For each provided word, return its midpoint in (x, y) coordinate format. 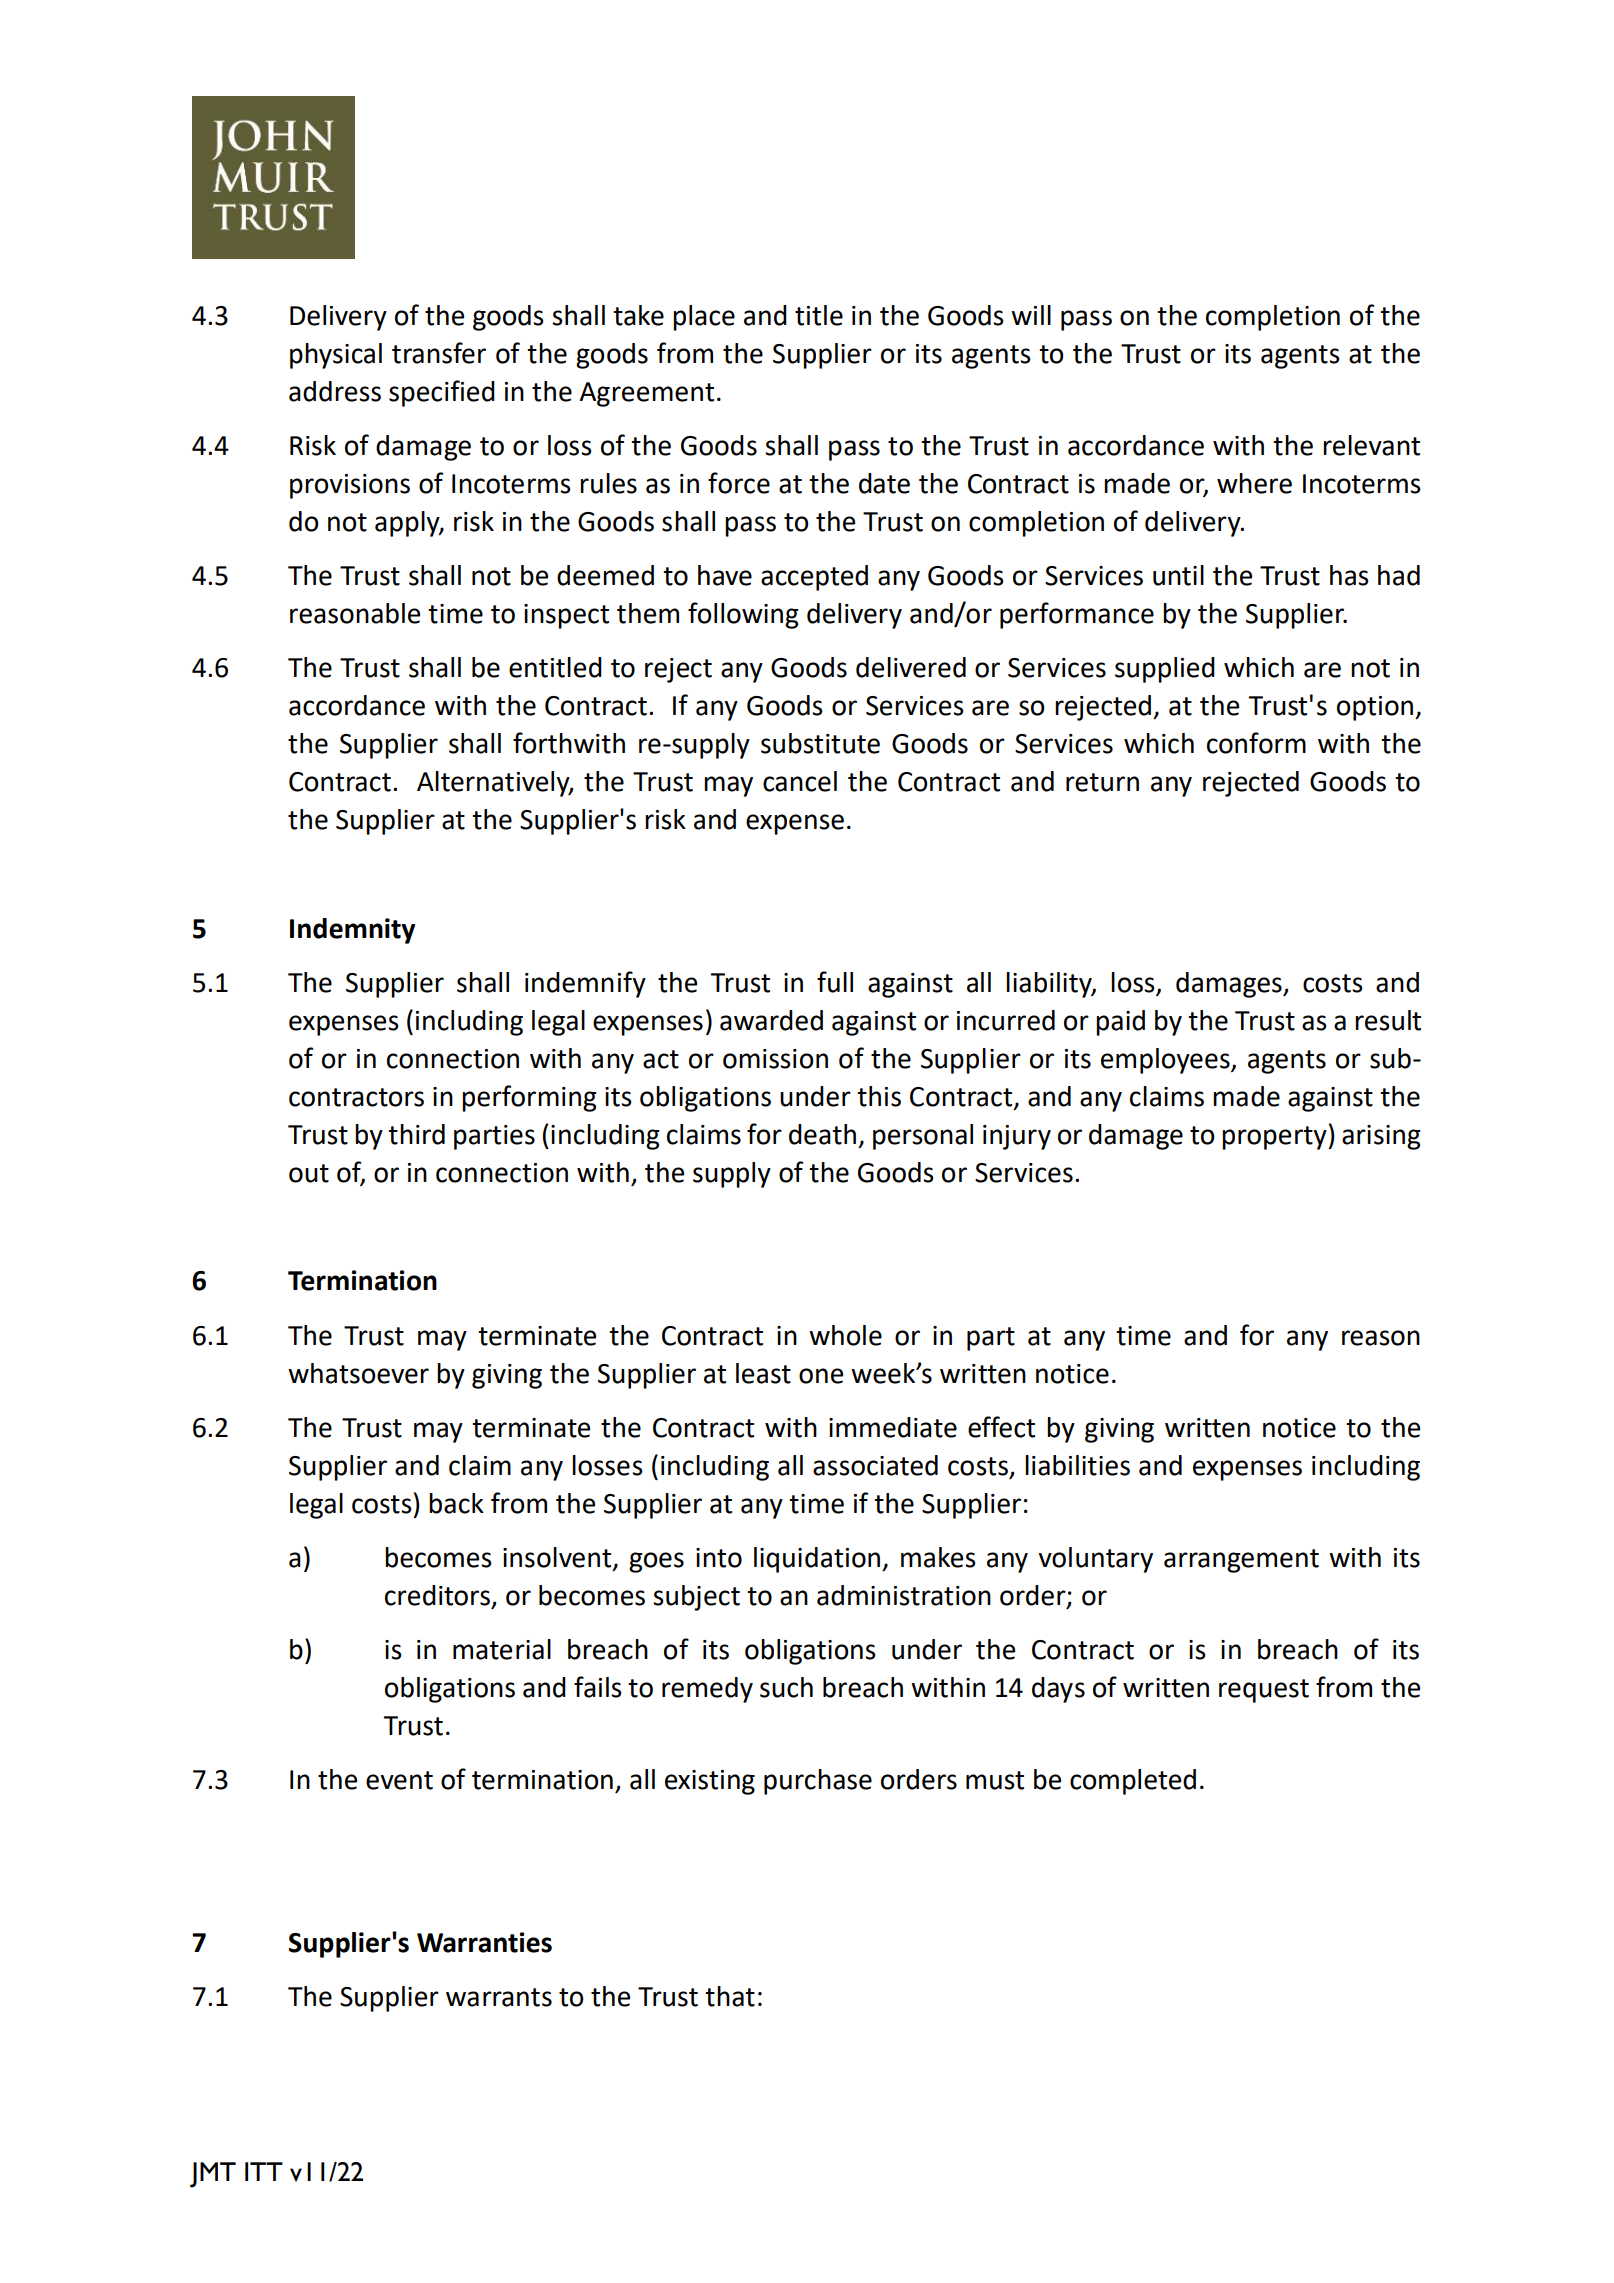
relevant (1371, 445)
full (835, 982)
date (884, 483)
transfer (439, 353)
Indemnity (352, 931)
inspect (566, 616)
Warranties (484, 1942)
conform (1256, 743)
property (1275, 1138)
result (1388, 1020)
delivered (911, 667)
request (1264, 1691)
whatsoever (358, 1373)
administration (904, 1595)
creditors (437, 1595)
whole (845, 1335)
